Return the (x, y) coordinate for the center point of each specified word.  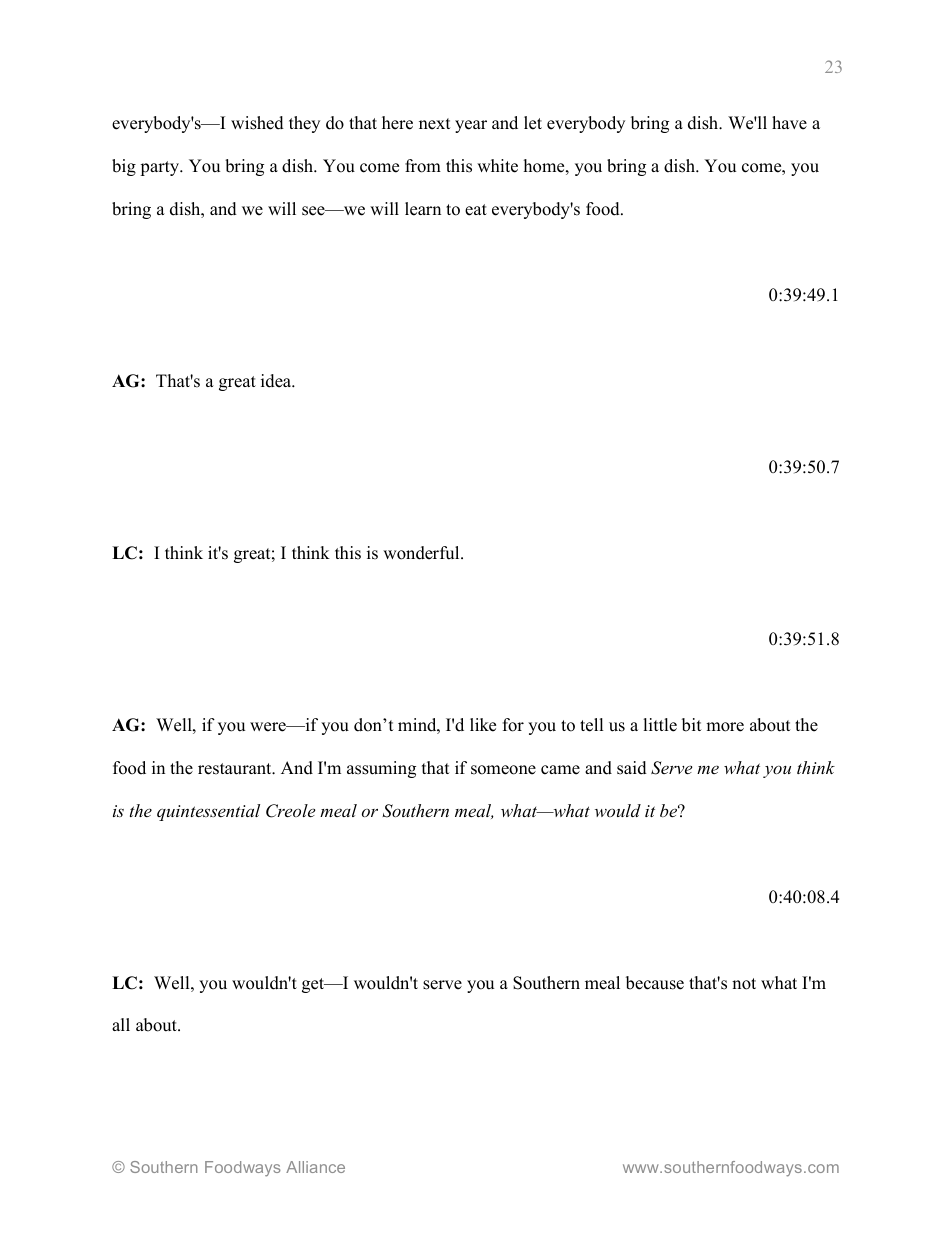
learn (423, 209)
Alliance (315, 1167)
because (655, 983)
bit (692, 725)
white (497, 166)
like (483, 725)
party (161, 168)
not (744, 984)
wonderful (422, 553)
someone (503, 770)
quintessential (208, 812)
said (632, 768)
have (789, 123)
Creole (290, 811)
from (423, 166)
